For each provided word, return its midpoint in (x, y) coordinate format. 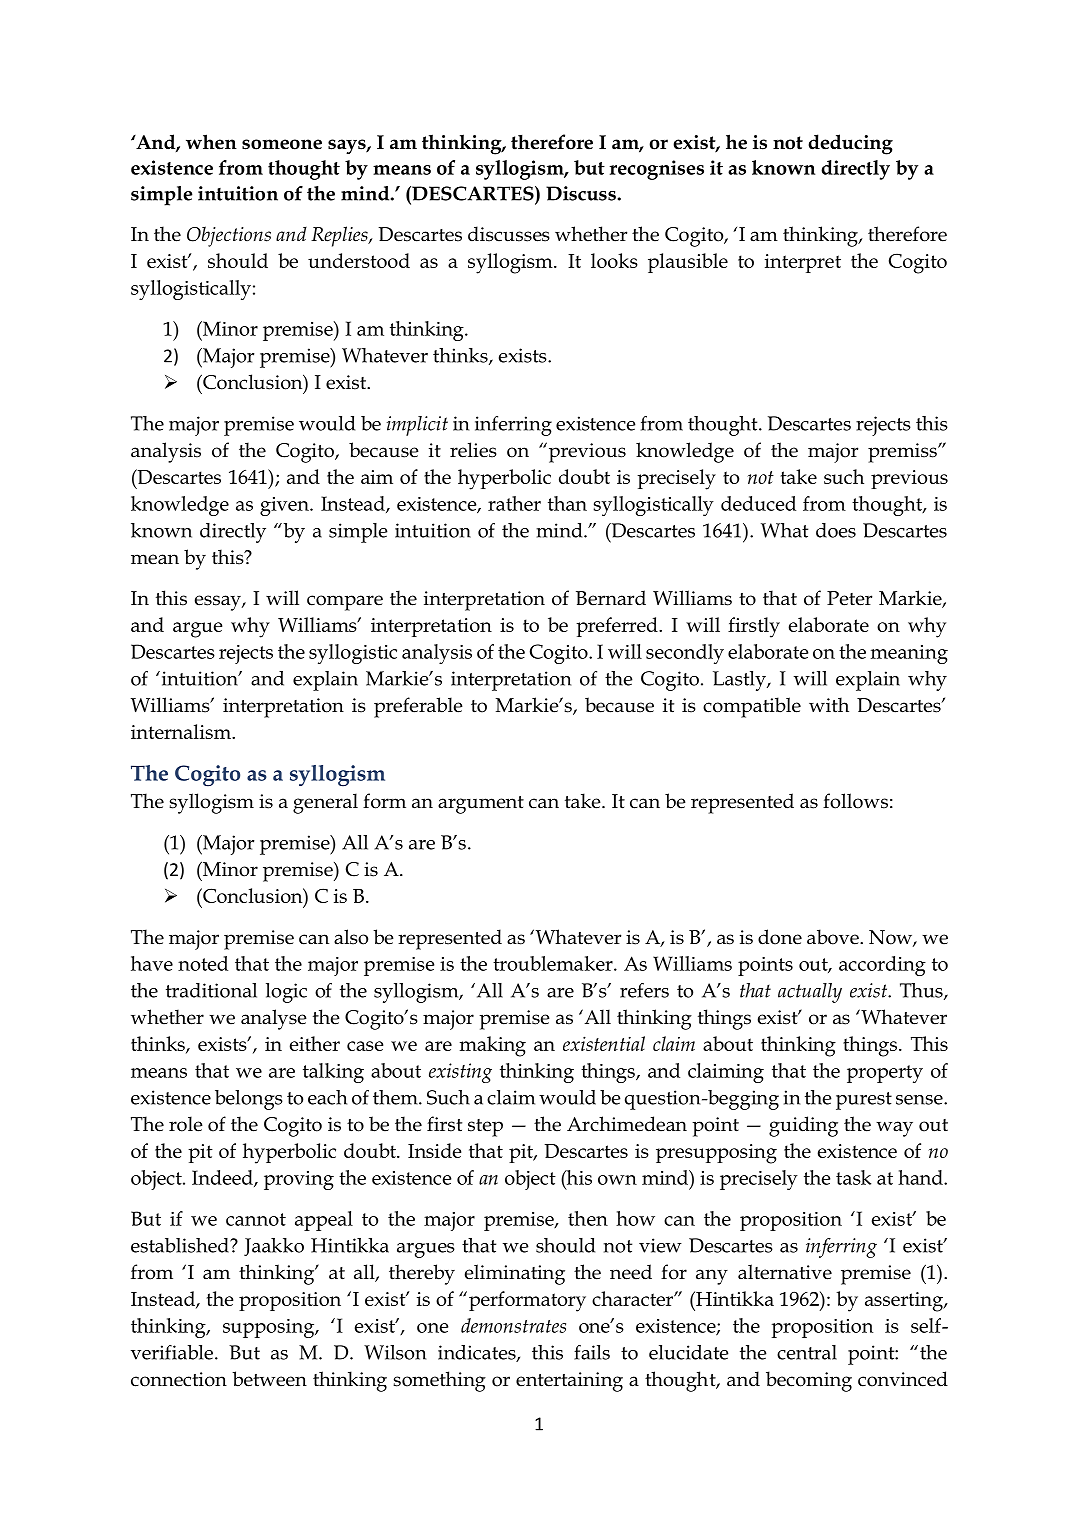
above (834, 937)
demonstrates (513, 1325)
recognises (656, 170)
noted (203, 963)
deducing (850, 144)
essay (219, 603)
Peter (849, 598)
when (211, 142)
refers (644, 990)
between (269, 1379)
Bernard (611, 598)
